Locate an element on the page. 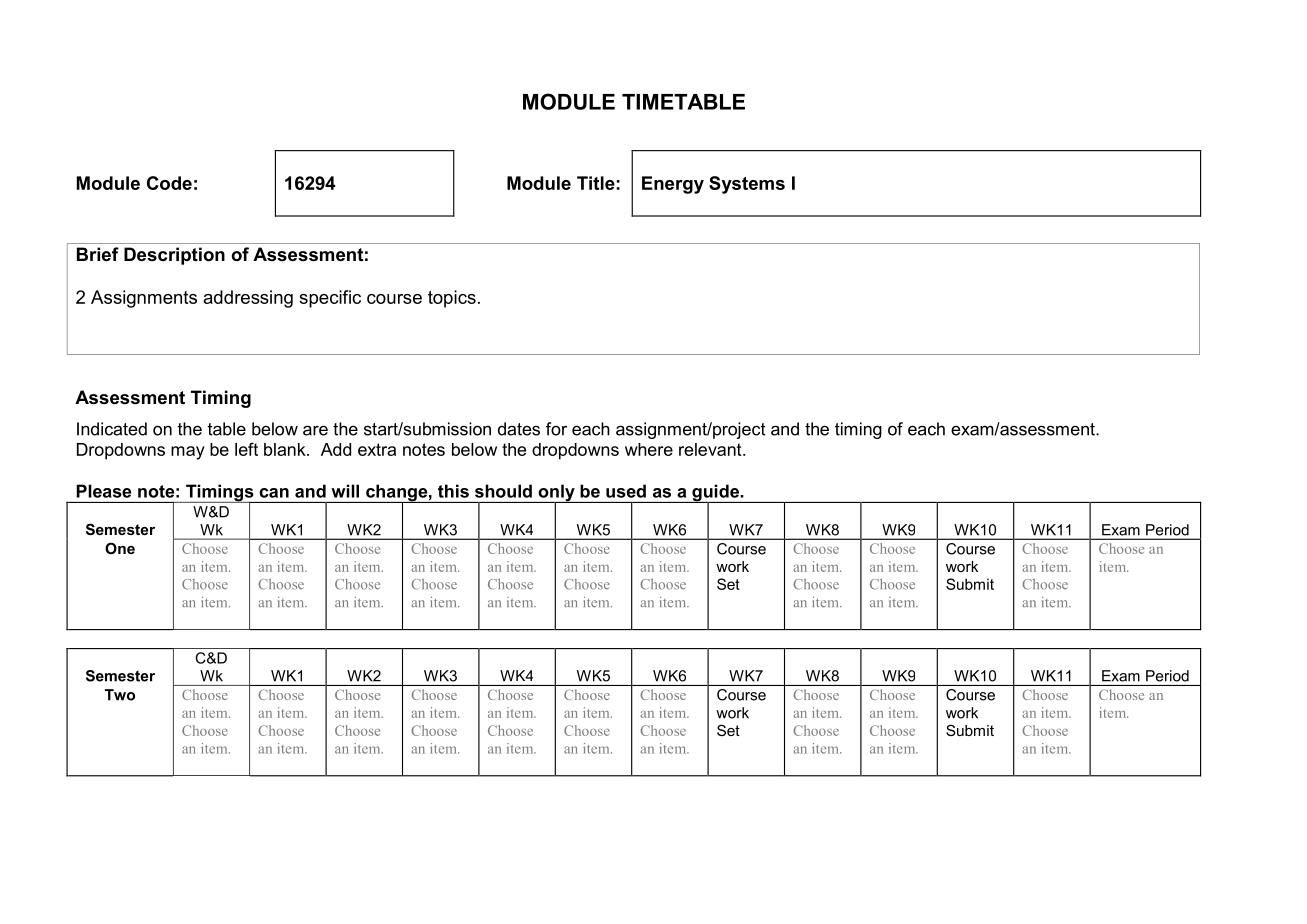 The width and height of the document is (1307, 924). One is located at coordinates (120, 548).
